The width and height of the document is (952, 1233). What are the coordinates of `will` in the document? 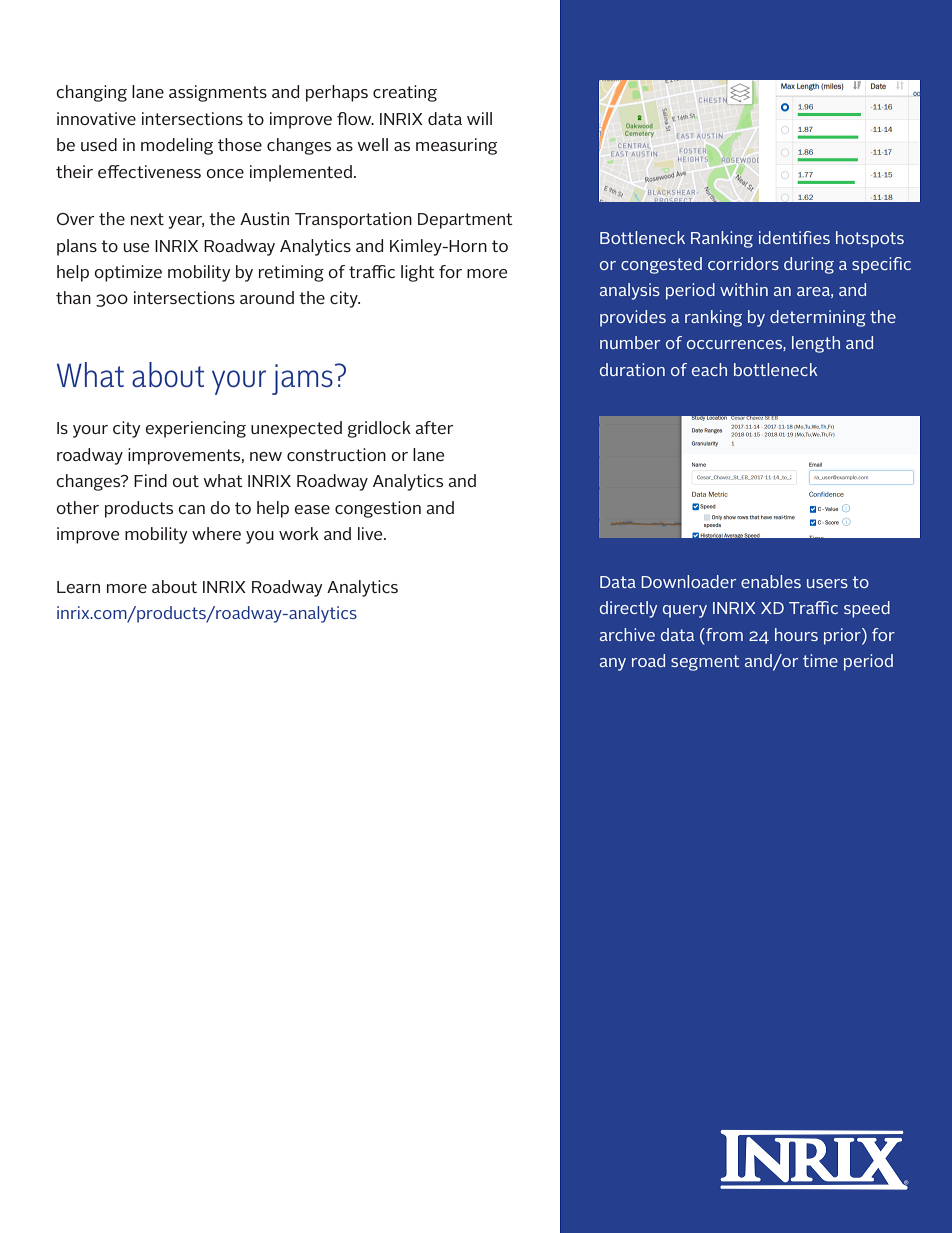 It's located at (479, 118).
